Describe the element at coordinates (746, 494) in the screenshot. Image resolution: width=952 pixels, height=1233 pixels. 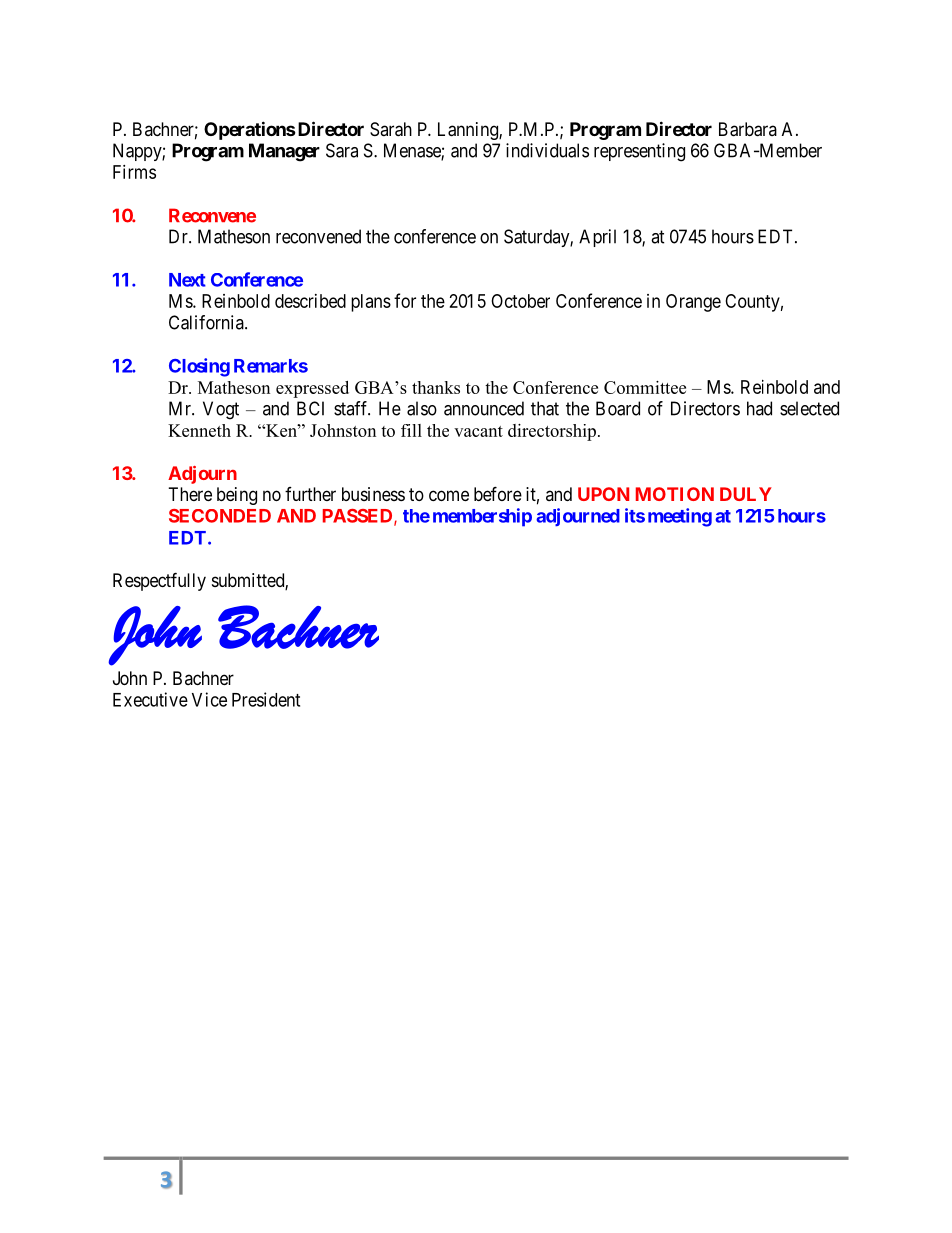
I see `DULY` at that location.
